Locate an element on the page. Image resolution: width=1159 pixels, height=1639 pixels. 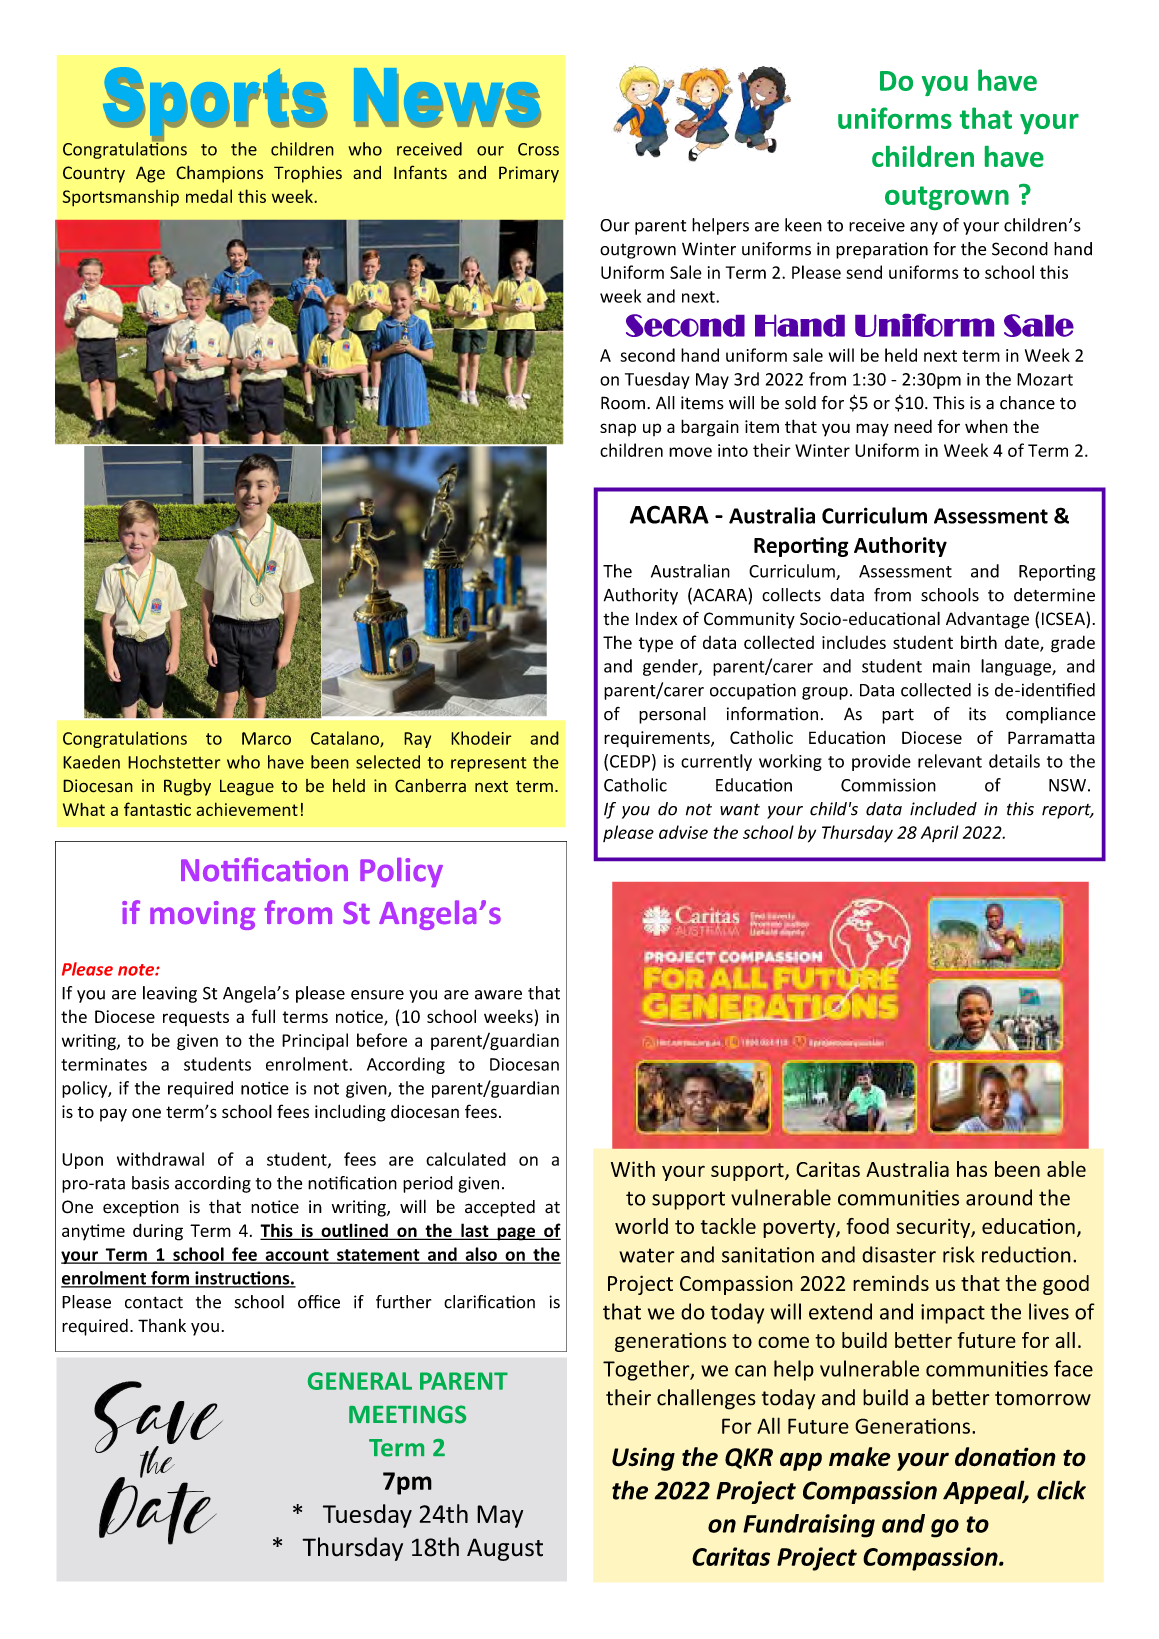
advise is located at coordinates (683, 832).
